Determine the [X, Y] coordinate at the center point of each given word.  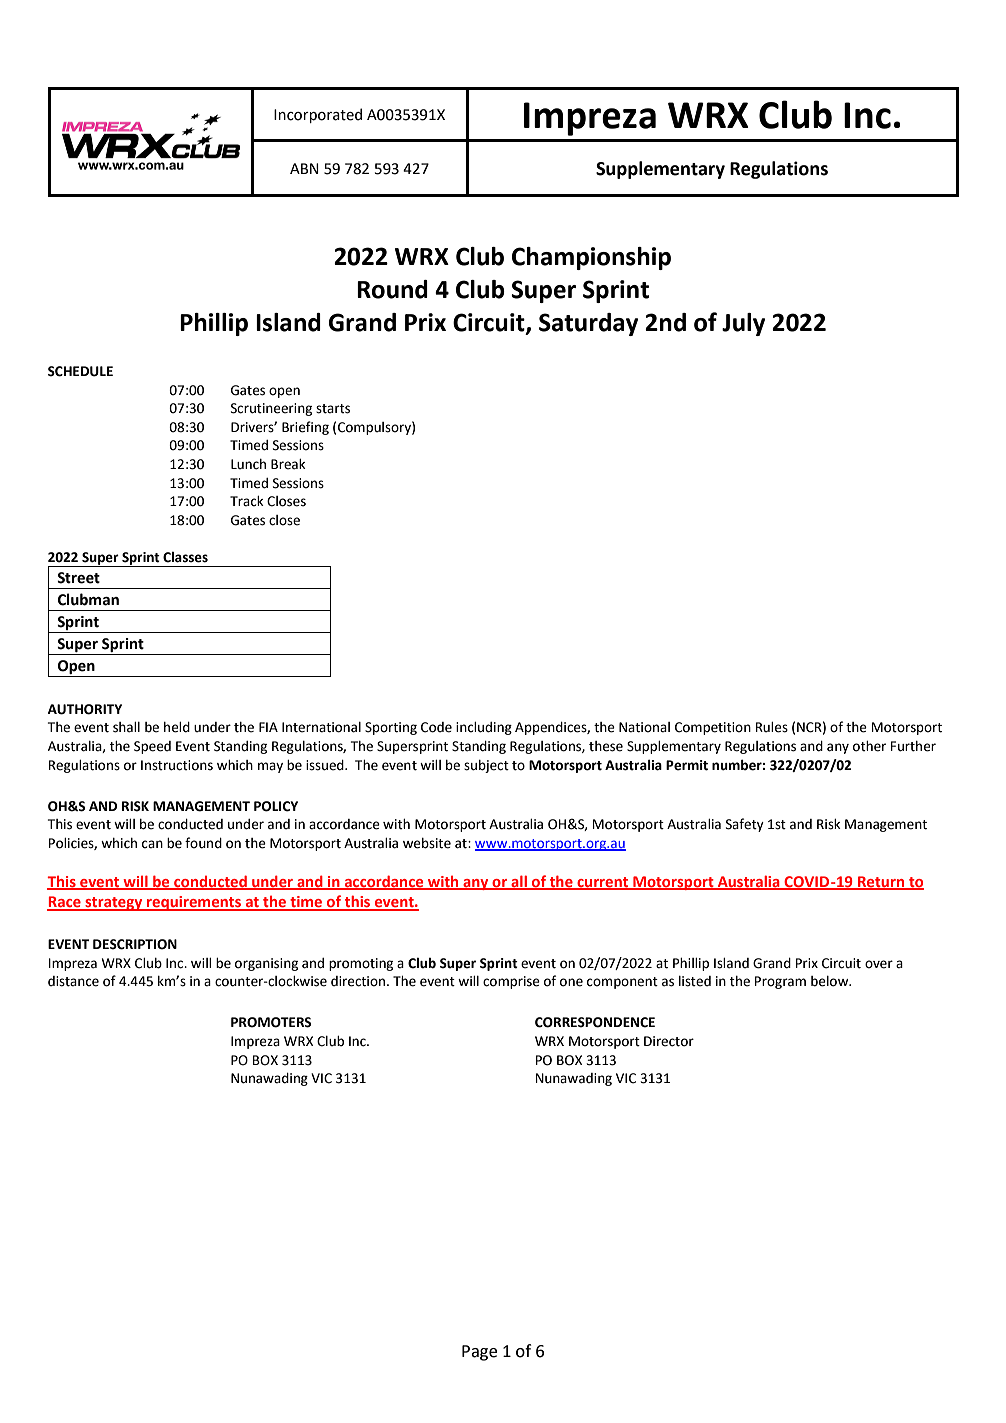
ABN [304, 168]
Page [479, 1353]
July [743, 324]
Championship [591, 258]
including [484, 728]
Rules [772, 727]
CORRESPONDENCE [595, 1022]
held [177, 727]
